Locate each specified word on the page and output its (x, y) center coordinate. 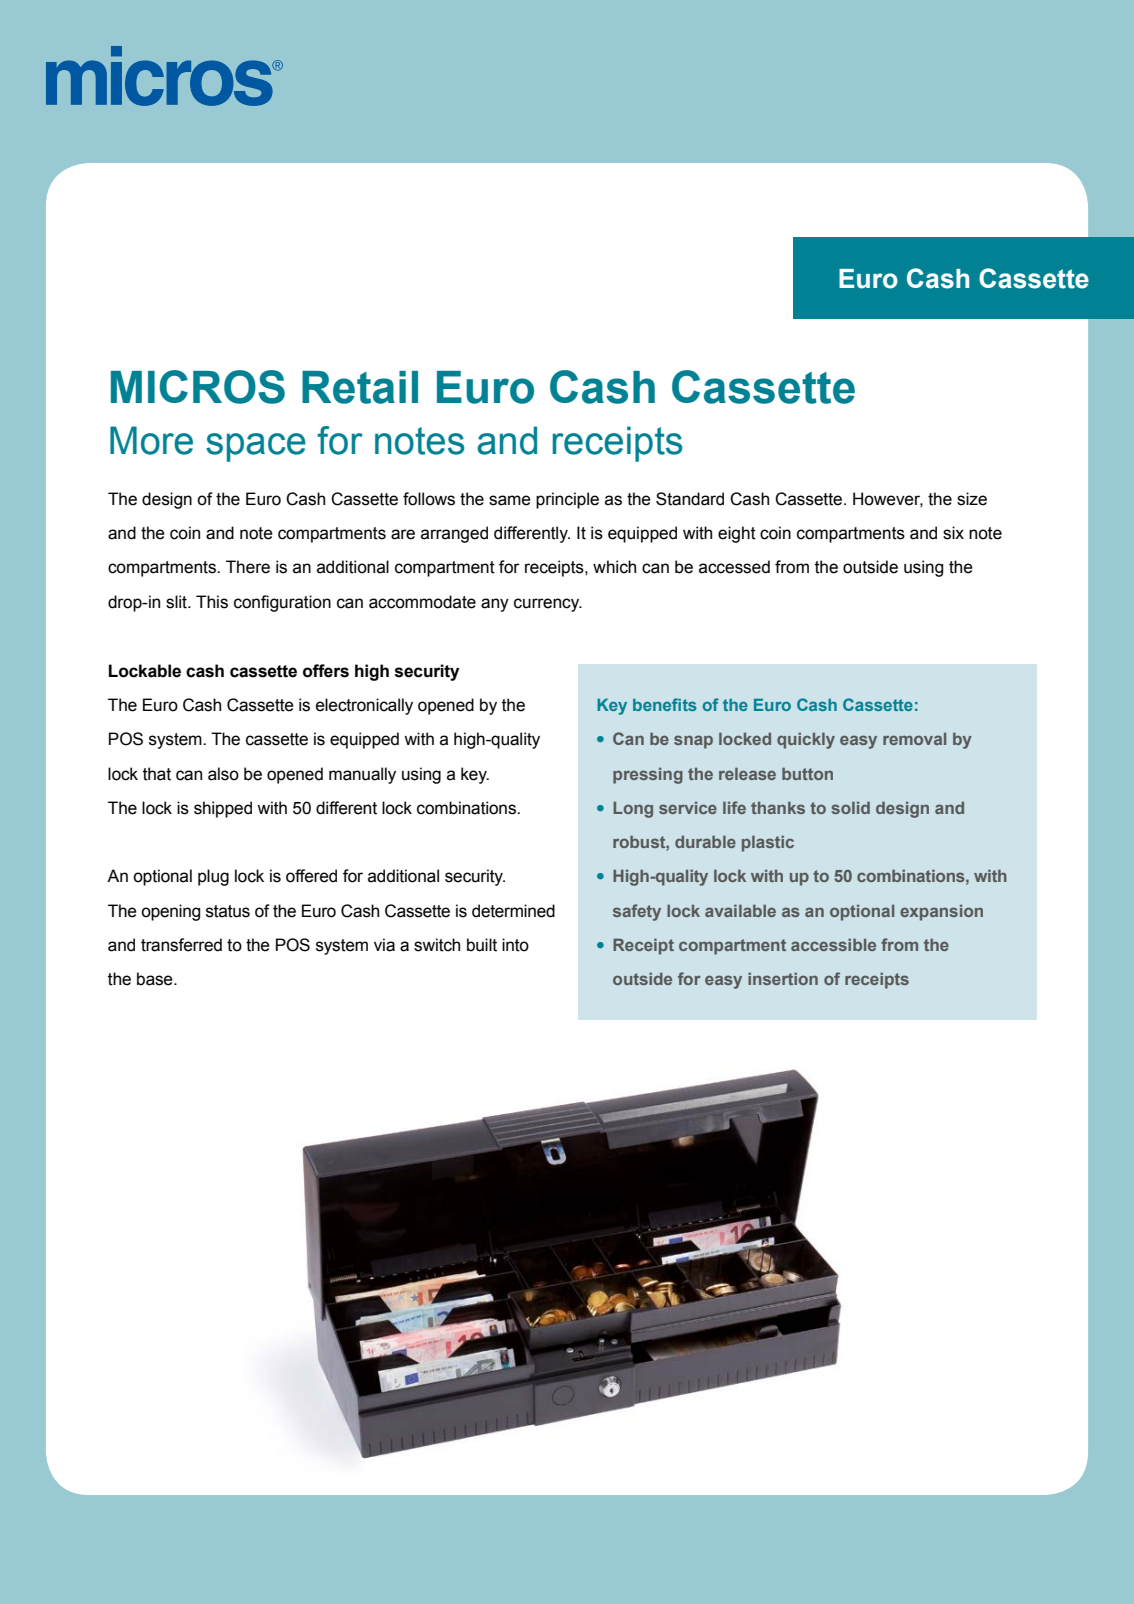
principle (567, 500)
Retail (360, 387)
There (248, 567)
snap (693, 742)
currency (548, 605)
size (972, 499)
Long (633, 809)
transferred (181, 945)
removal (914, 739)
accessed (734, 567)
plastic (768, 843)
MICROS (198, 387)
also (223, 774)
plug (213, 877)
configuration (282, 603)
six (953, 533)
